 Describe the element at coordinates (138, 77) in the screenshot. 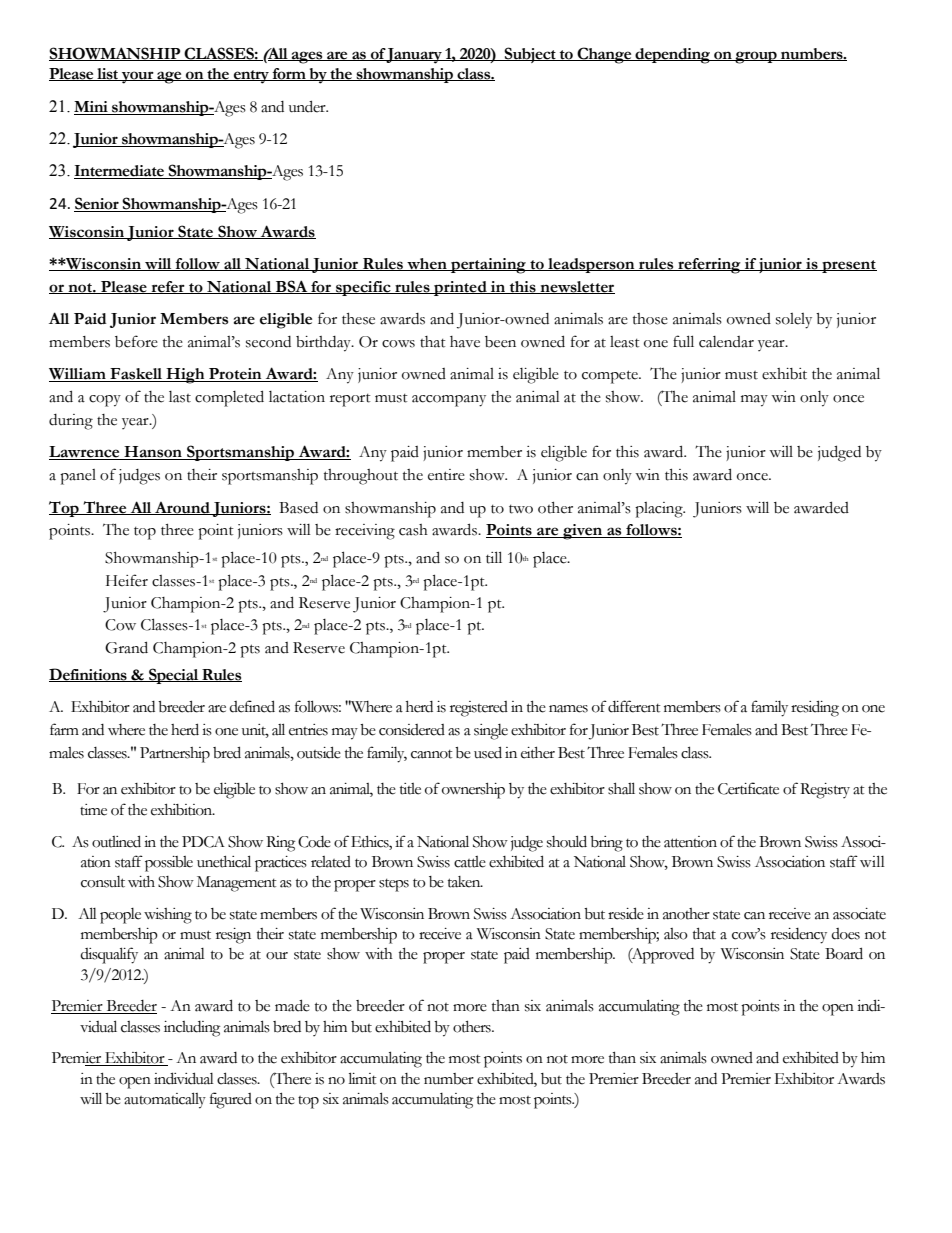

I see `your` at that location.
